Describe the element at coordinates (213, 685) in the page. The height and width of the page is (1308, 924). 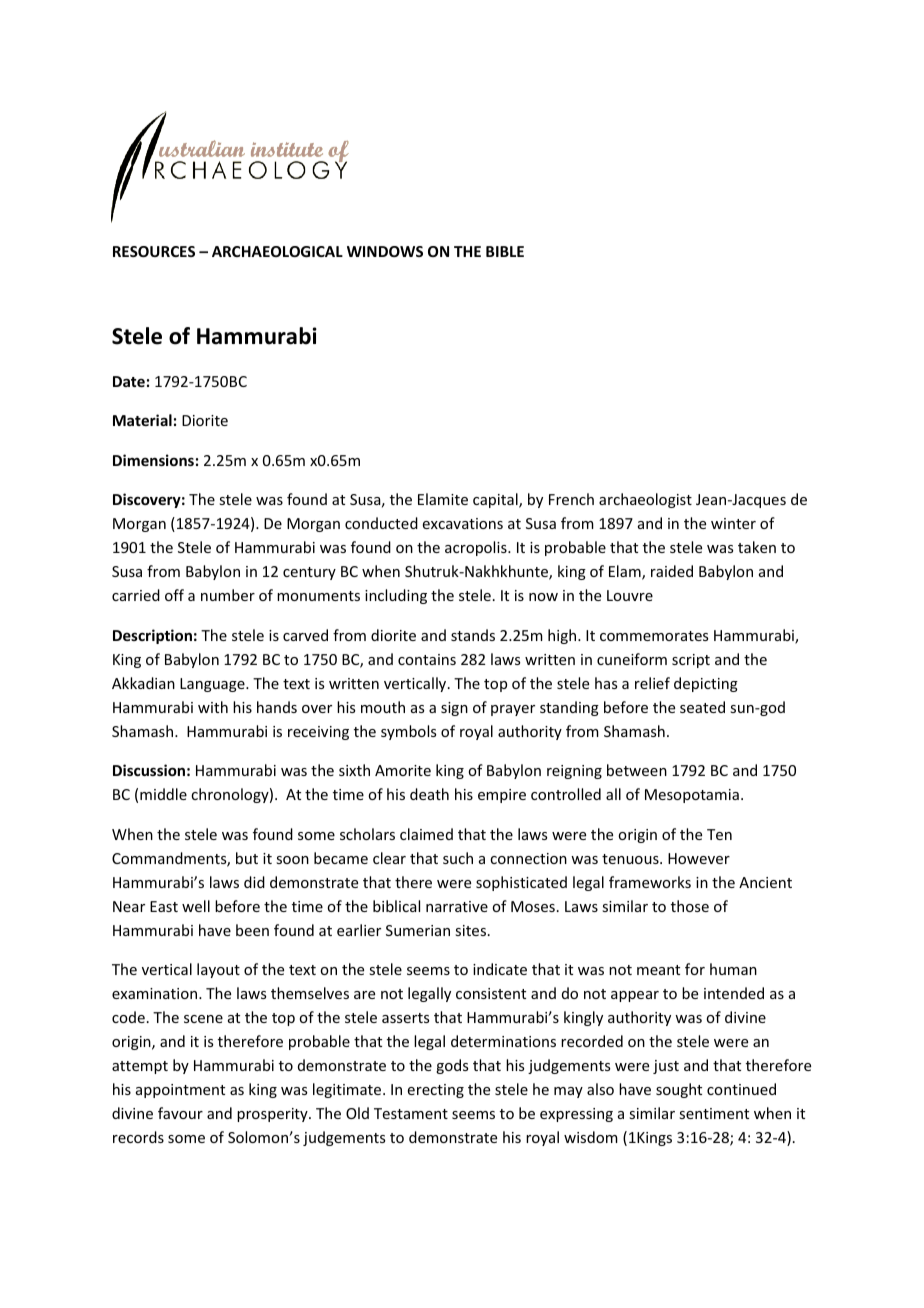
I see `Language` at that location.
